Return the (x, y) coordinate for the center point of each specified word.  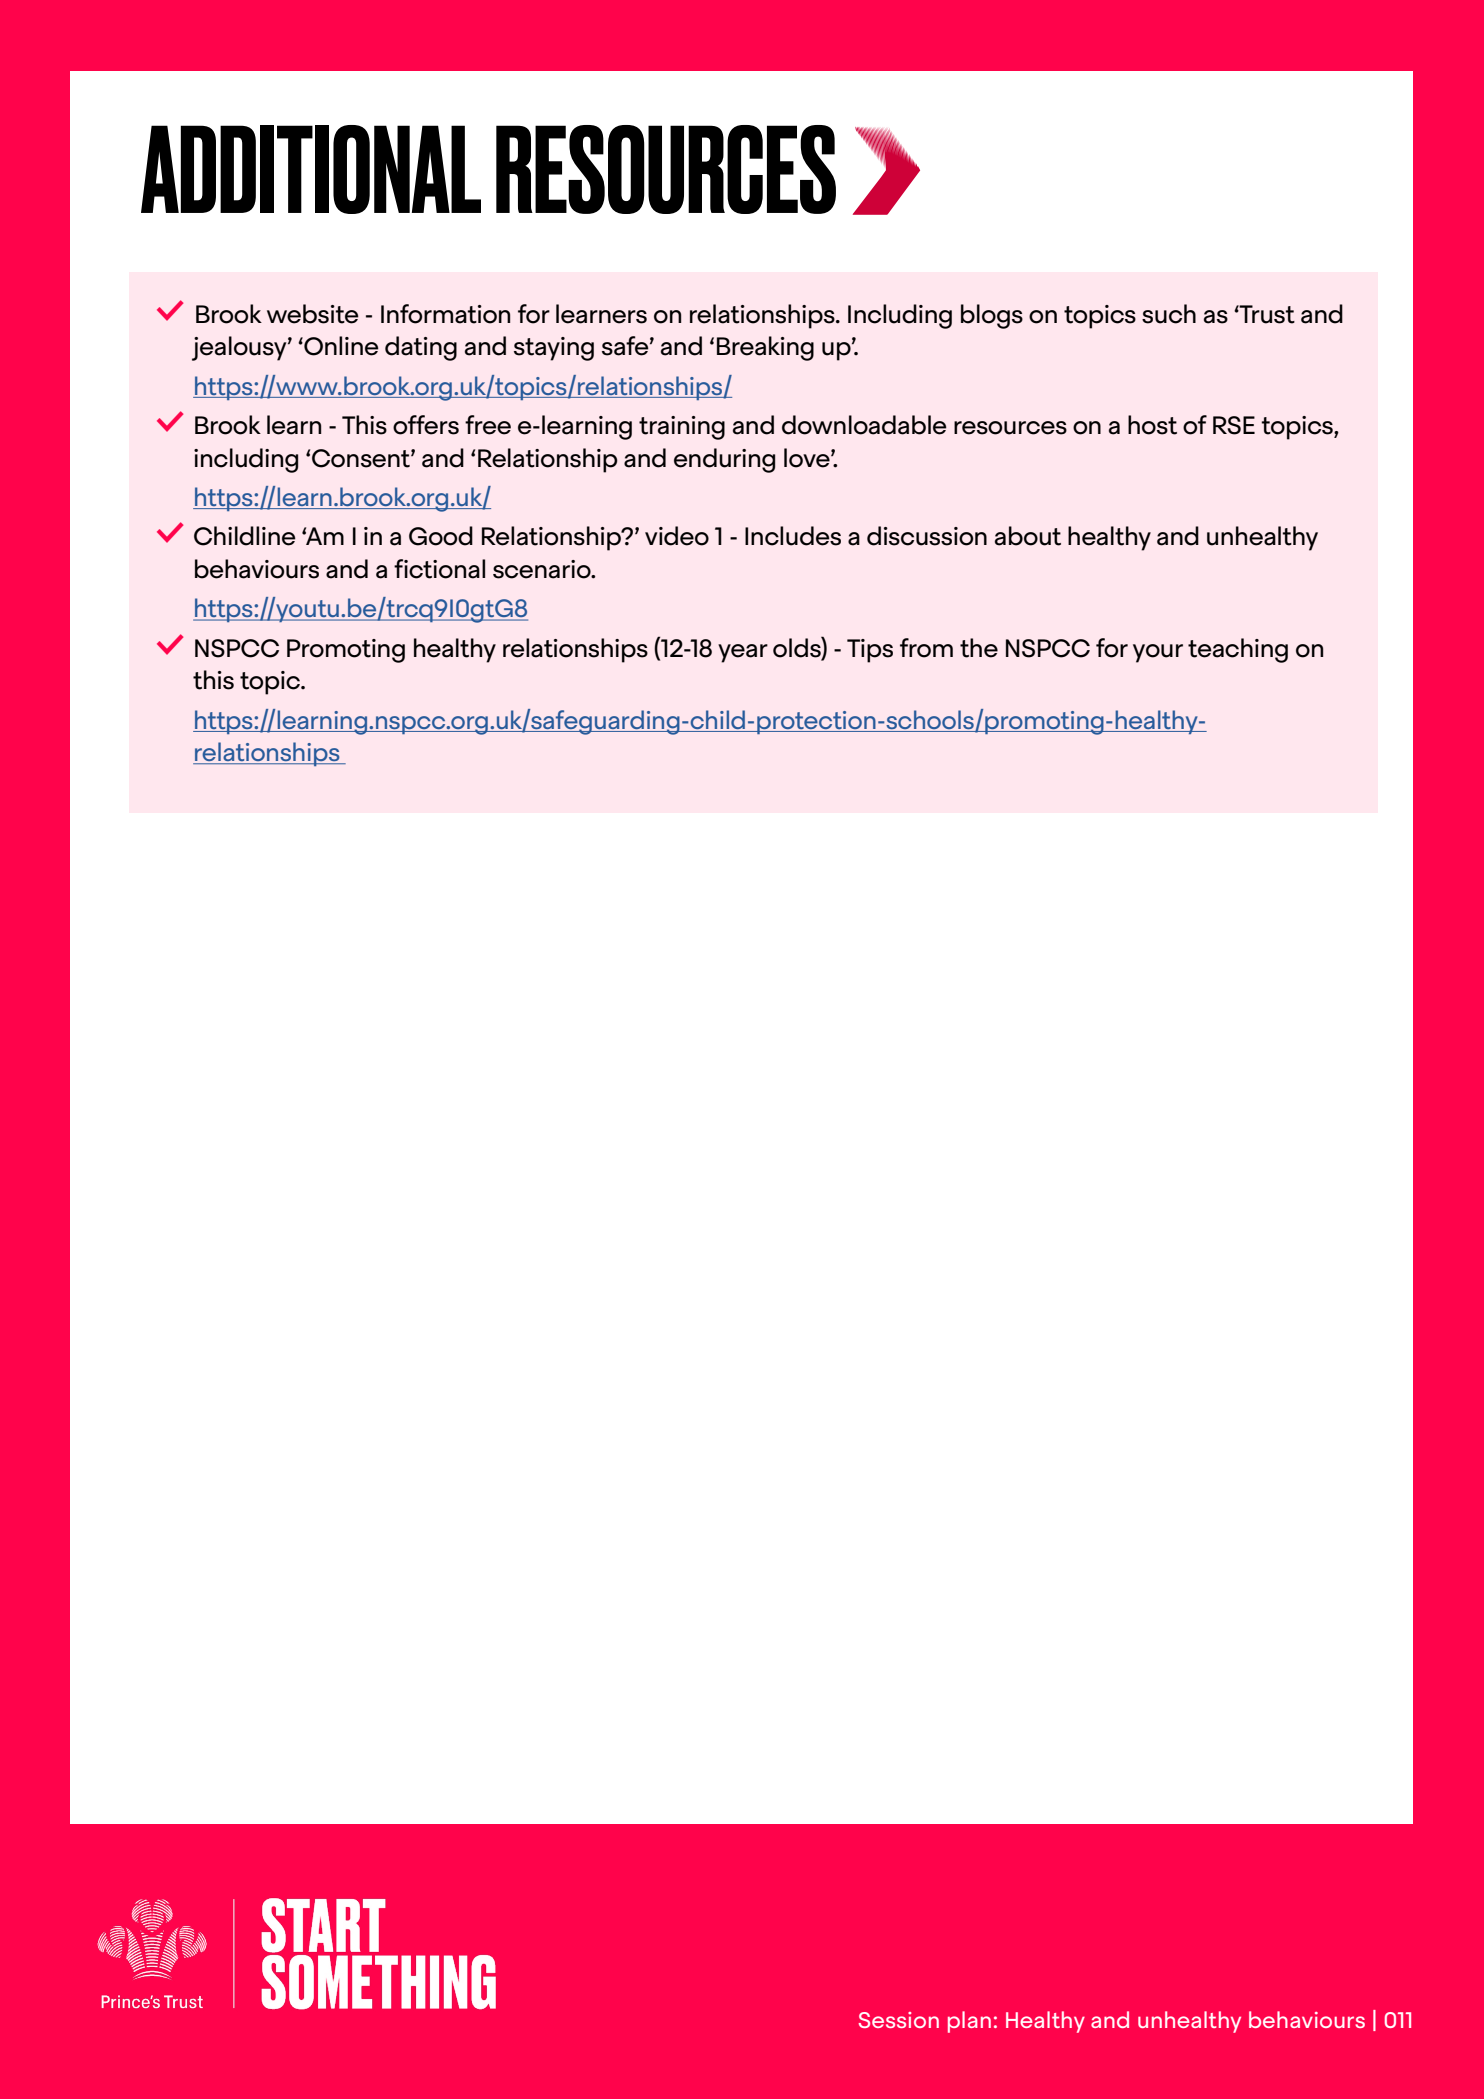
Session (899, 2020)
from (926, 648)
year (743, 653)
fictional (439, 569)
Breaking (765, 348)
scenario (543, 569)
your (1158, 653)
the (979, 648)
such (1169, 314)
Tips (870, 651)
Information (445, 314)
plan (969, 2022)
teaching (1238, 650)
